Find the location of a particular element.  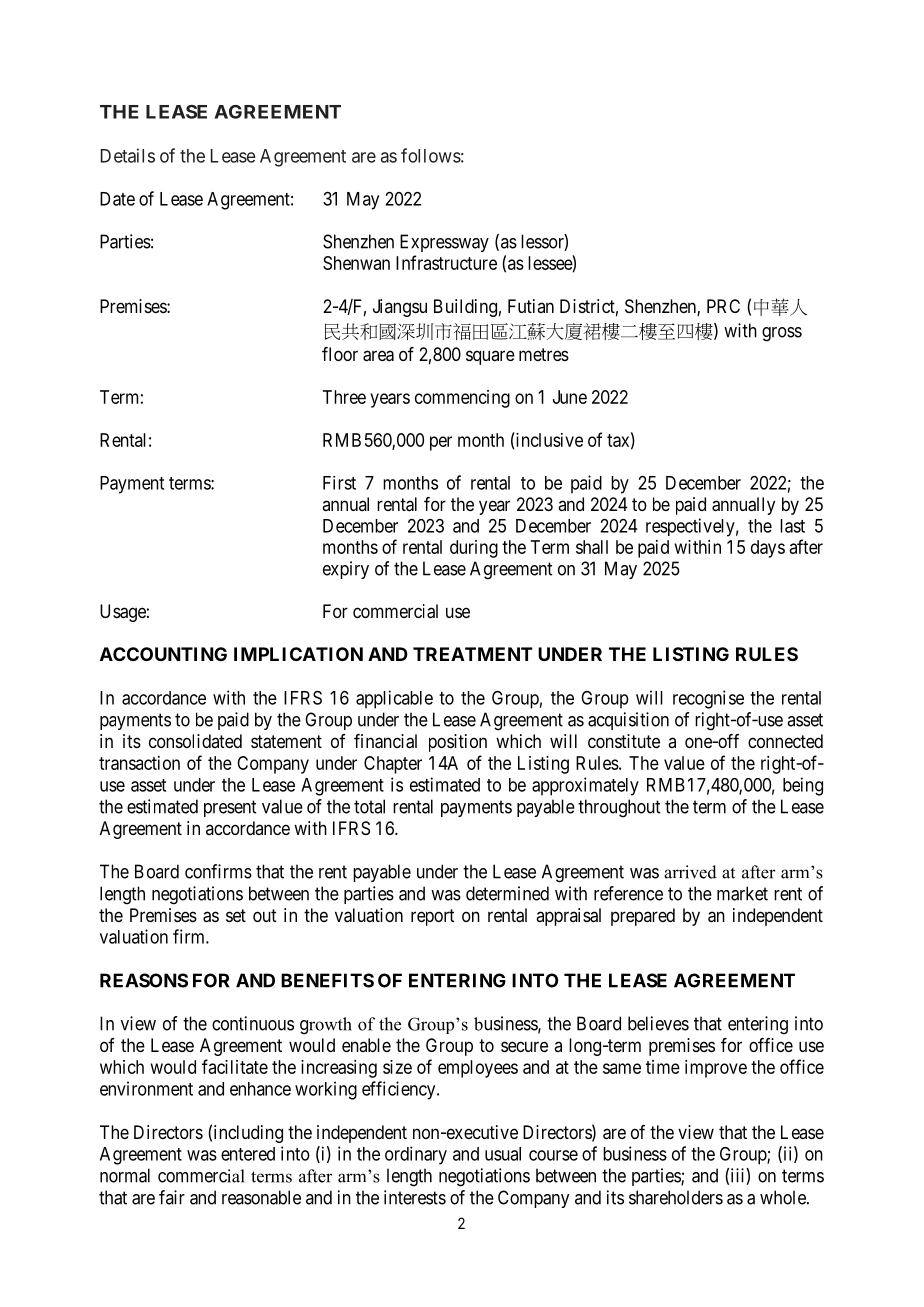

entered is located at coordinates (248, 1154).
